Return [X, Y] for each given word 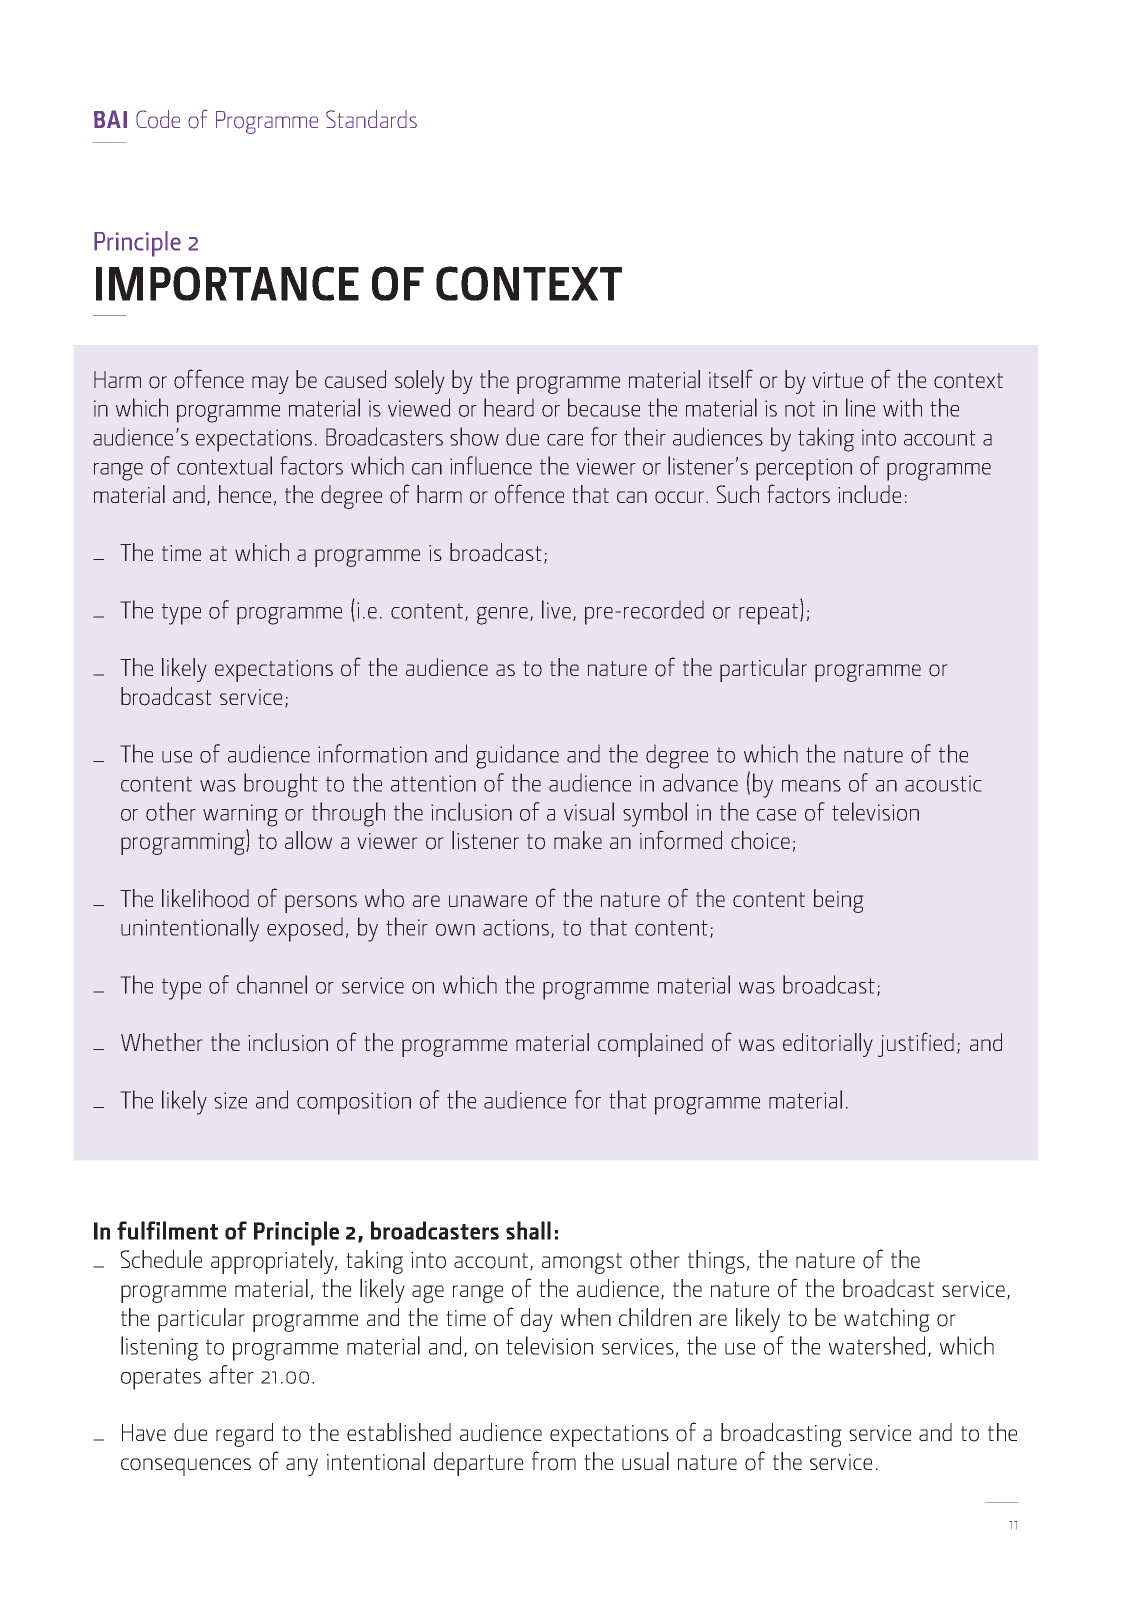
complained [650, 1045]
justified [916, 1044]
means [811, 786]
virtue [837, 380]
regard [244, 1435]
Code [158, 119]
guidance [517, 756]
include [869, 494]
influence [491, 465]
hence [245, 494]
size [230, 1100]
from [554, 1461]
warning [240, 815]
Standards [371, 119]
